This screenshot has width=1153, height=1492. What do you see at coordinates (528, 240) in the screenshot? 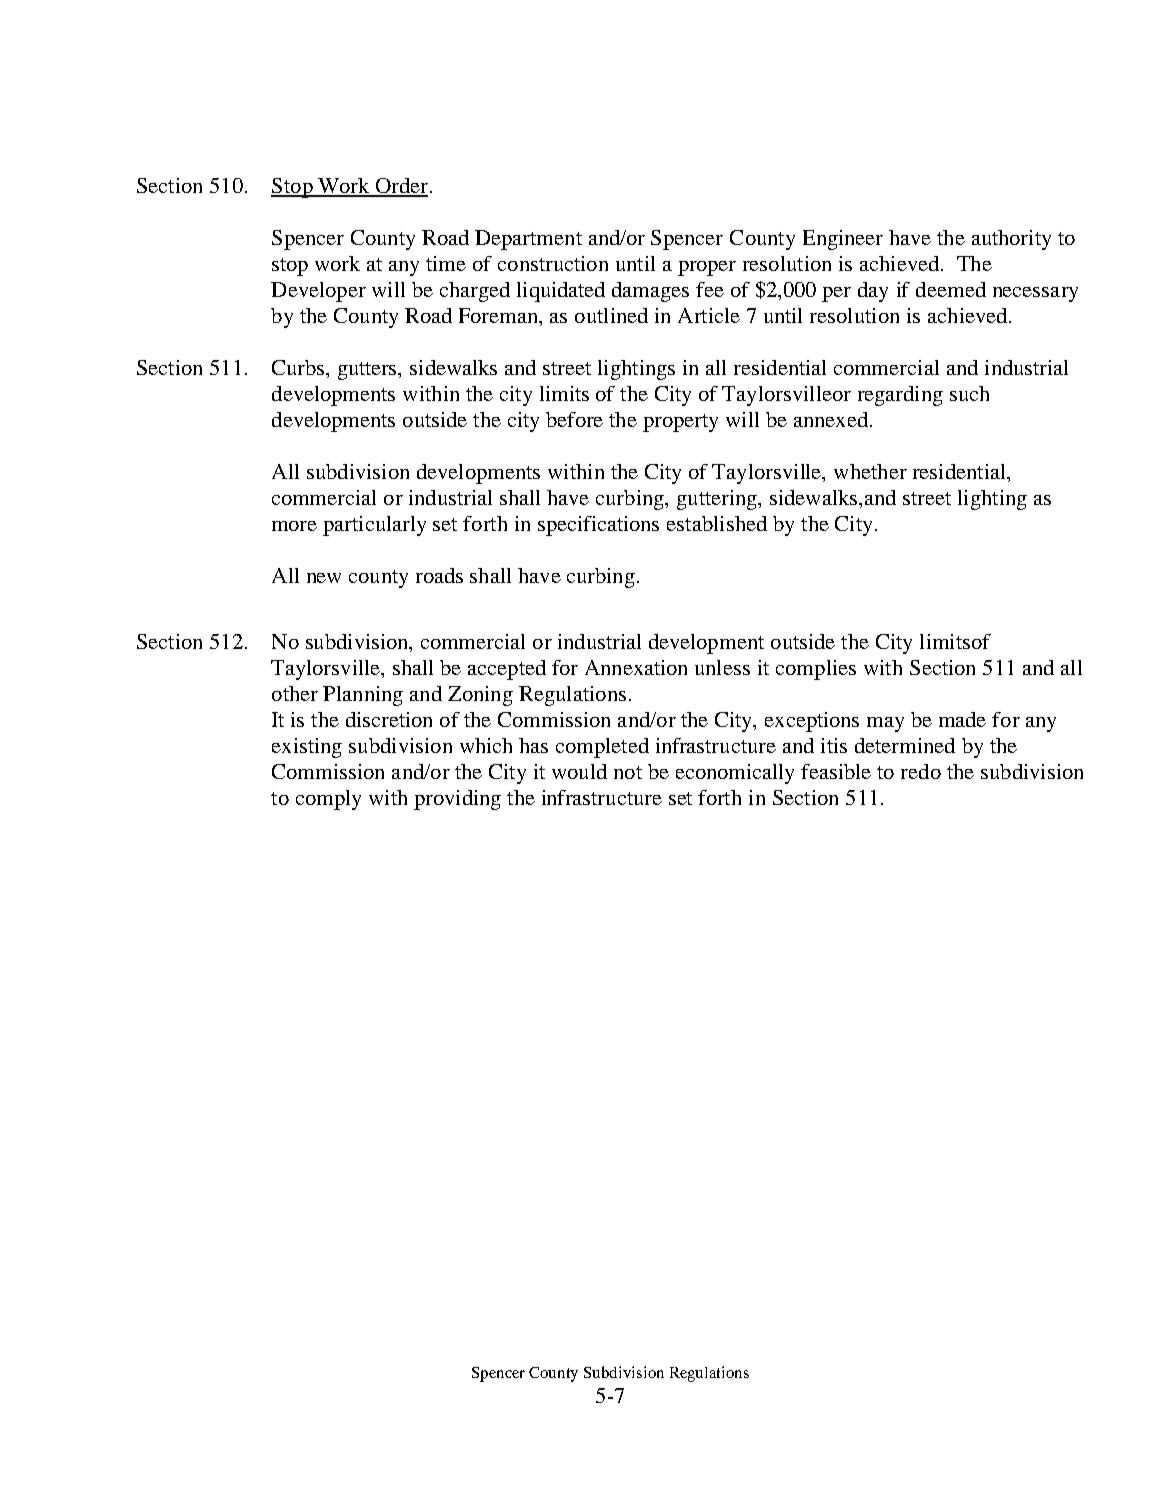
I see `Department` at bounding box center [528, 240].
